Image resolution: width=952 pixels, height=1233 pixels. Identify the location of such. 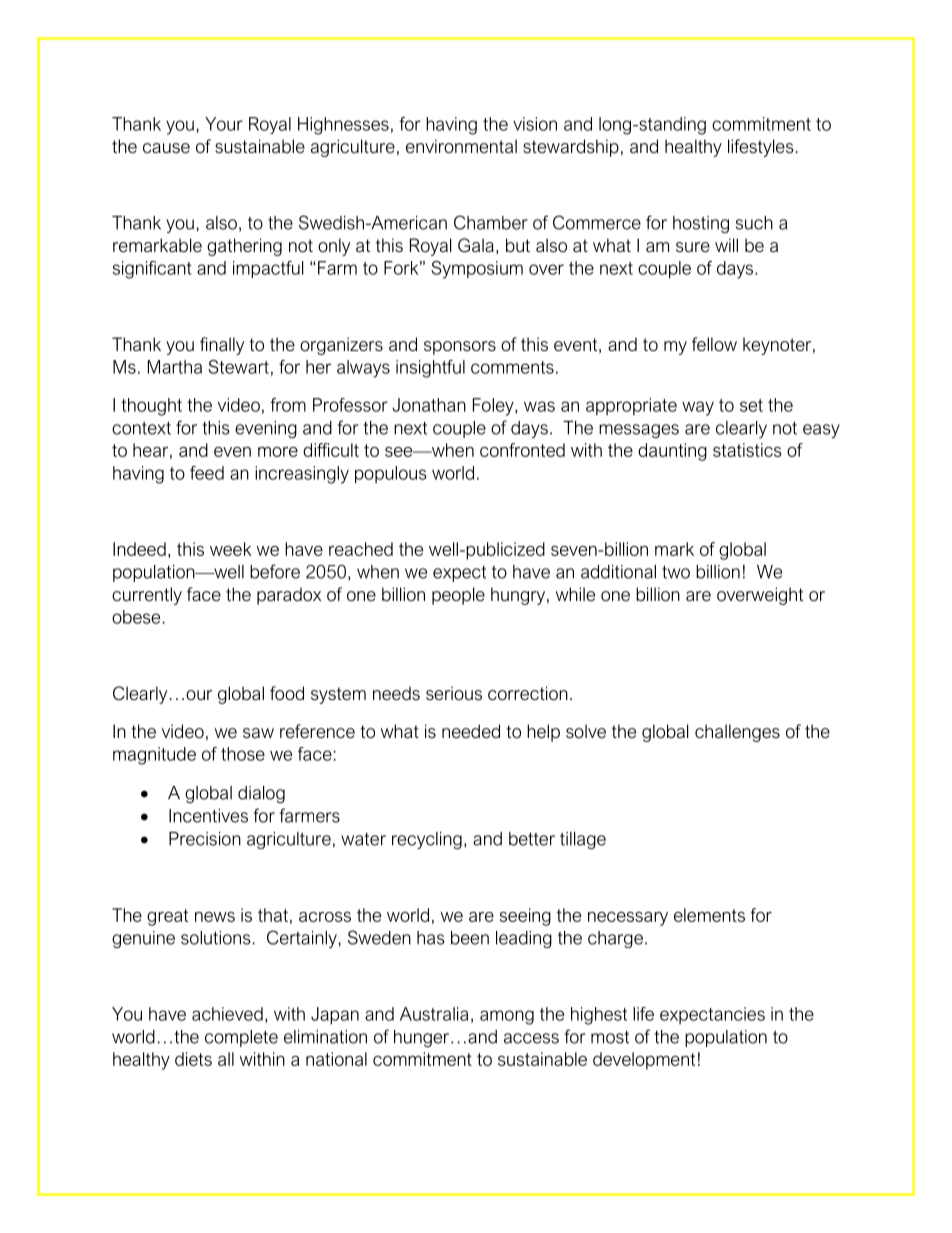
(754, 223).
